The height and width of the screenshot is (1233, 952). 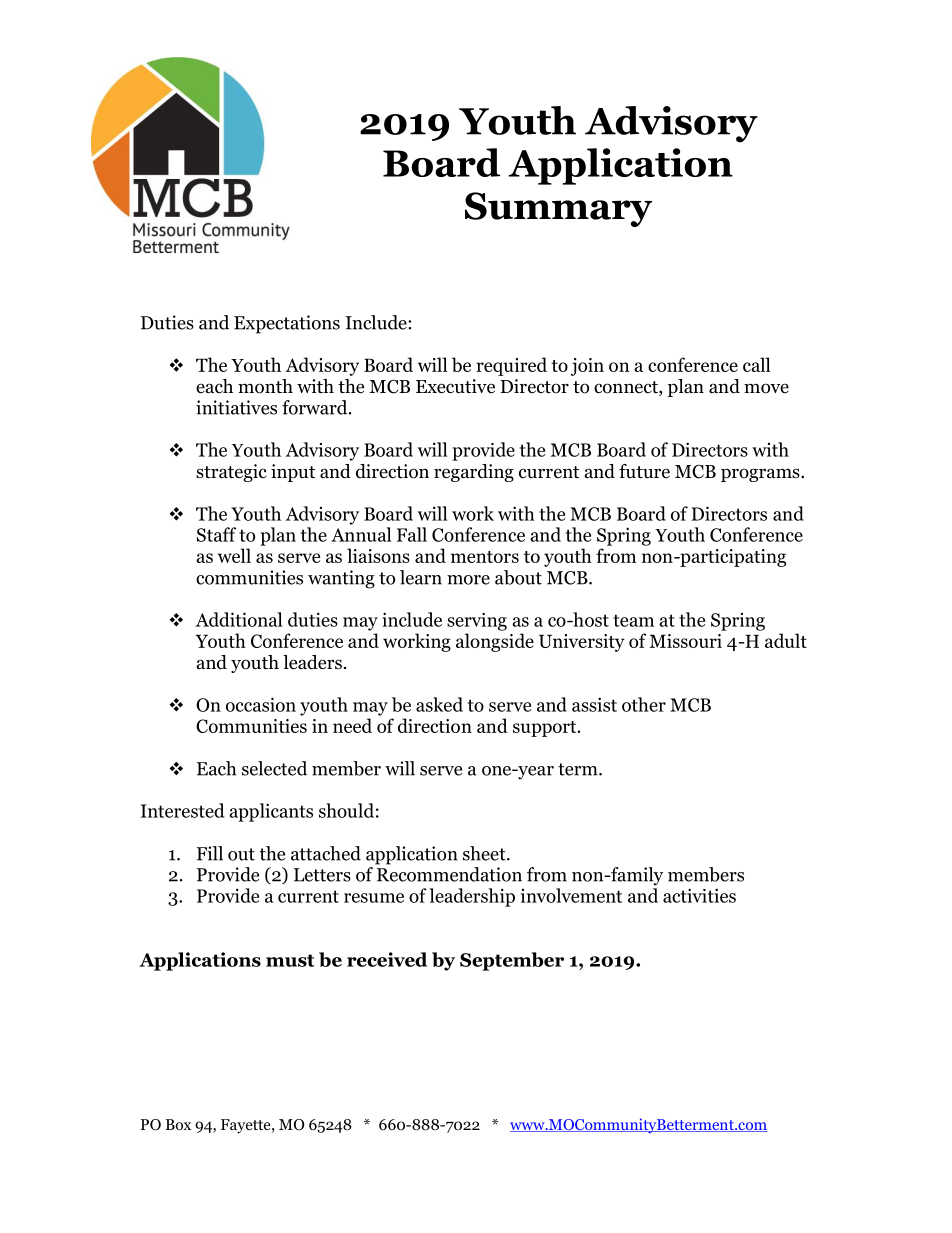 I want to click on Expectations, so click(x=287, y=324).
